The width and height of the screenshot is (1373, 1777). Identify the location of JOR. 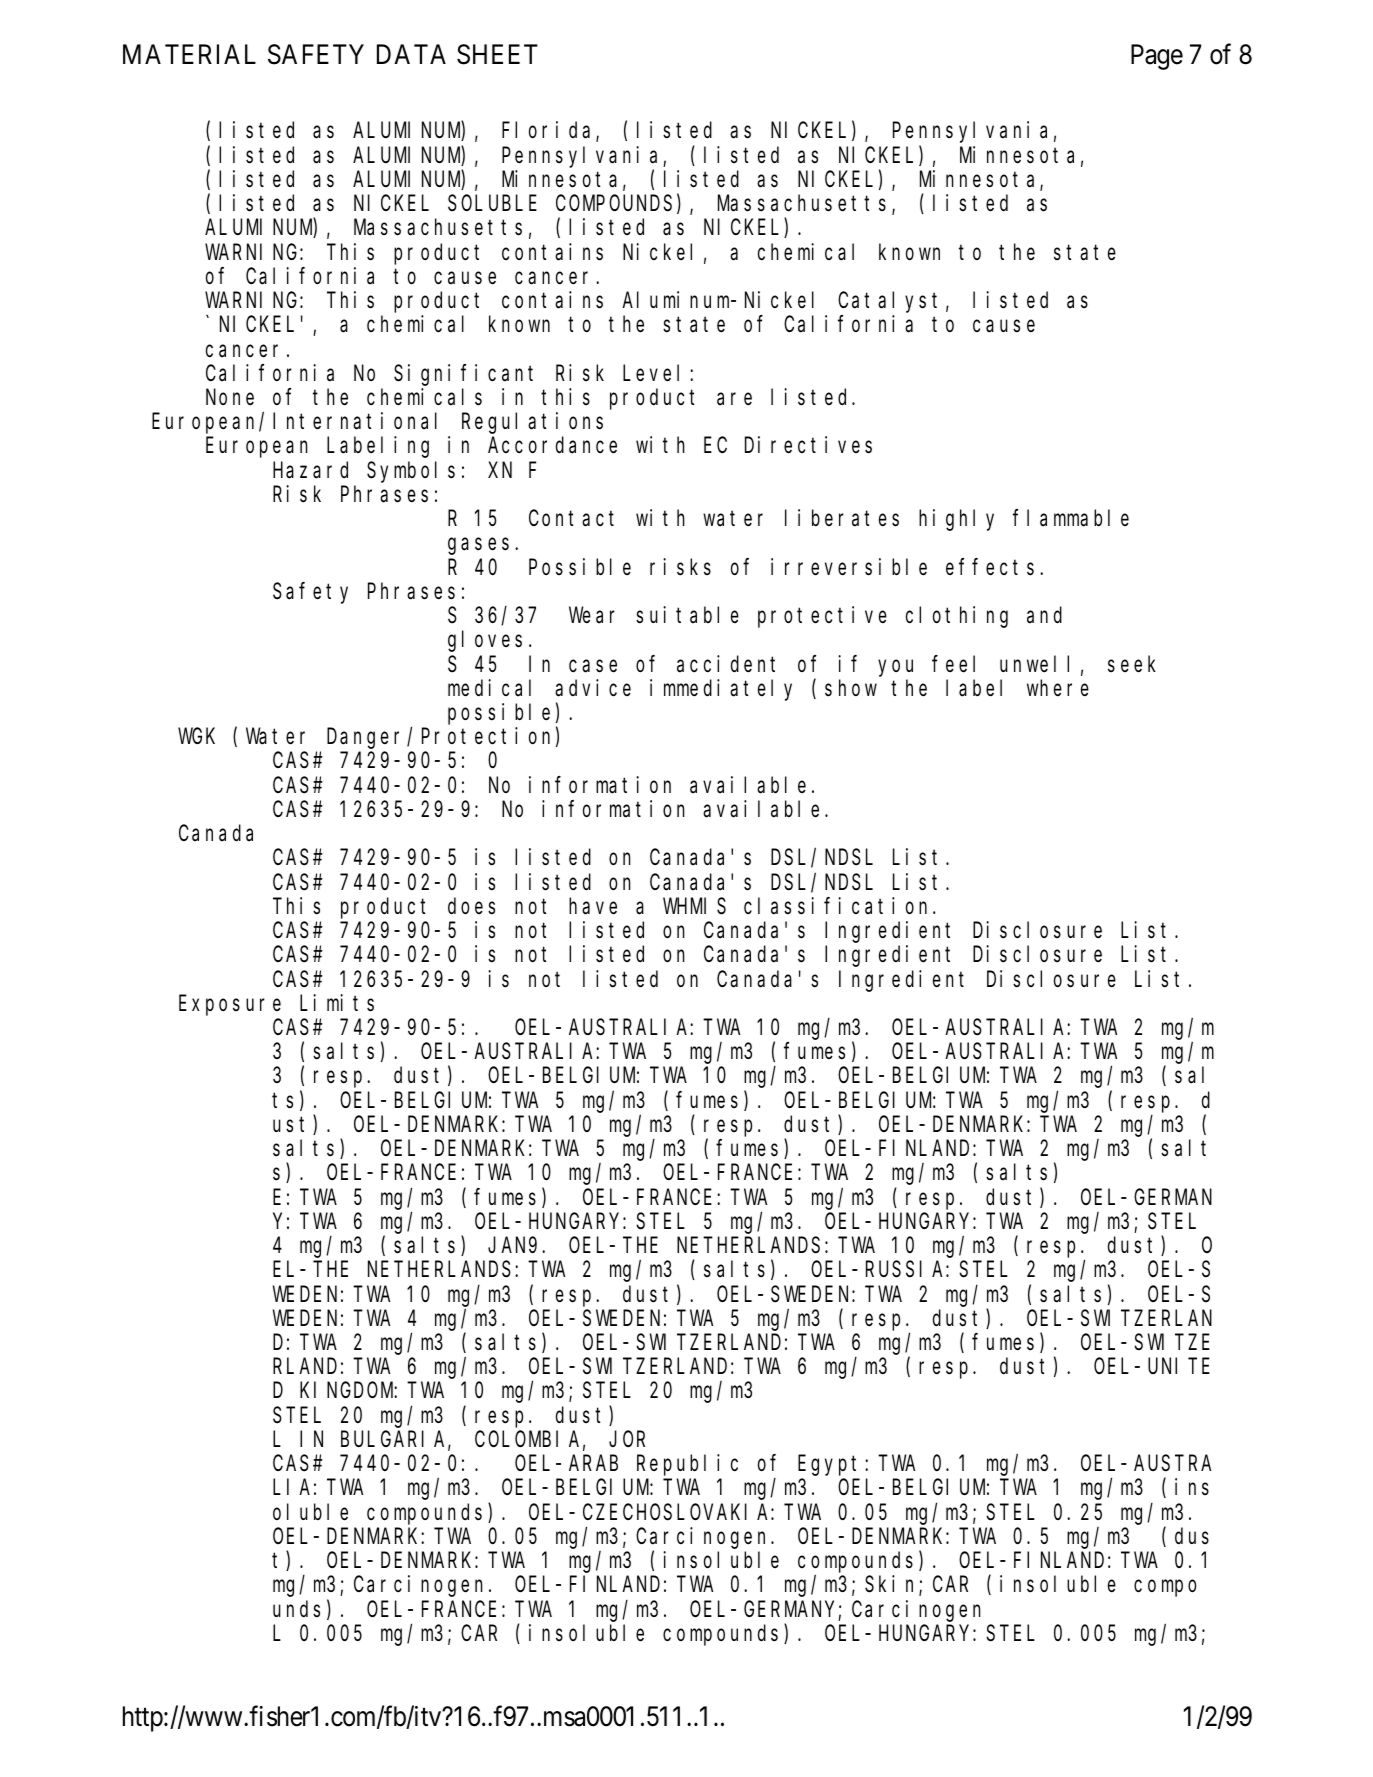
(627, 1439).
